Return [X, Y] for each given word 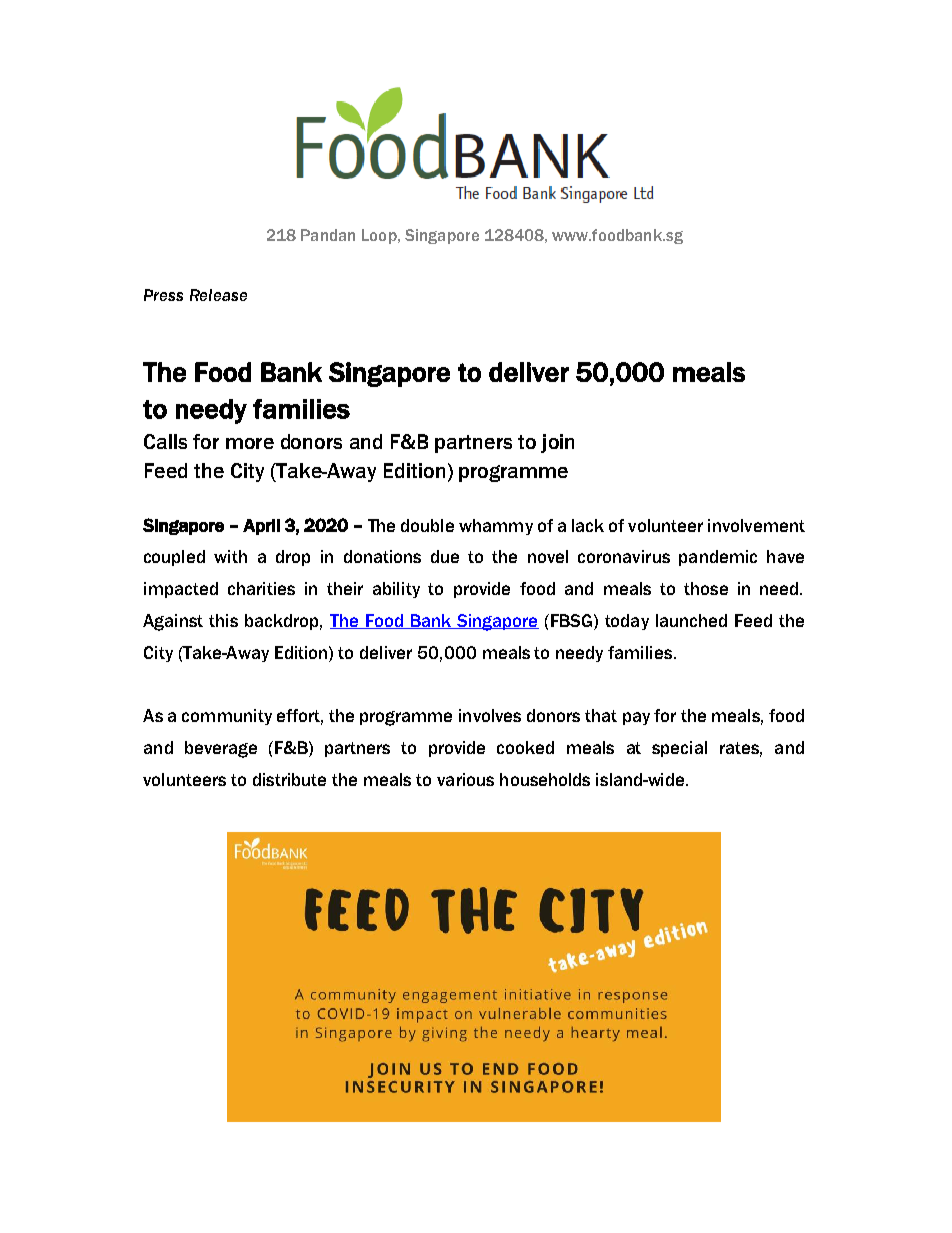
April [261, 527]
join [557, 443]
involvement [756, 525]
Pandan [328, 235]
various [465, 779]
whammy [496, 527]
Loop [380, 236]
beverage [221, 749]
